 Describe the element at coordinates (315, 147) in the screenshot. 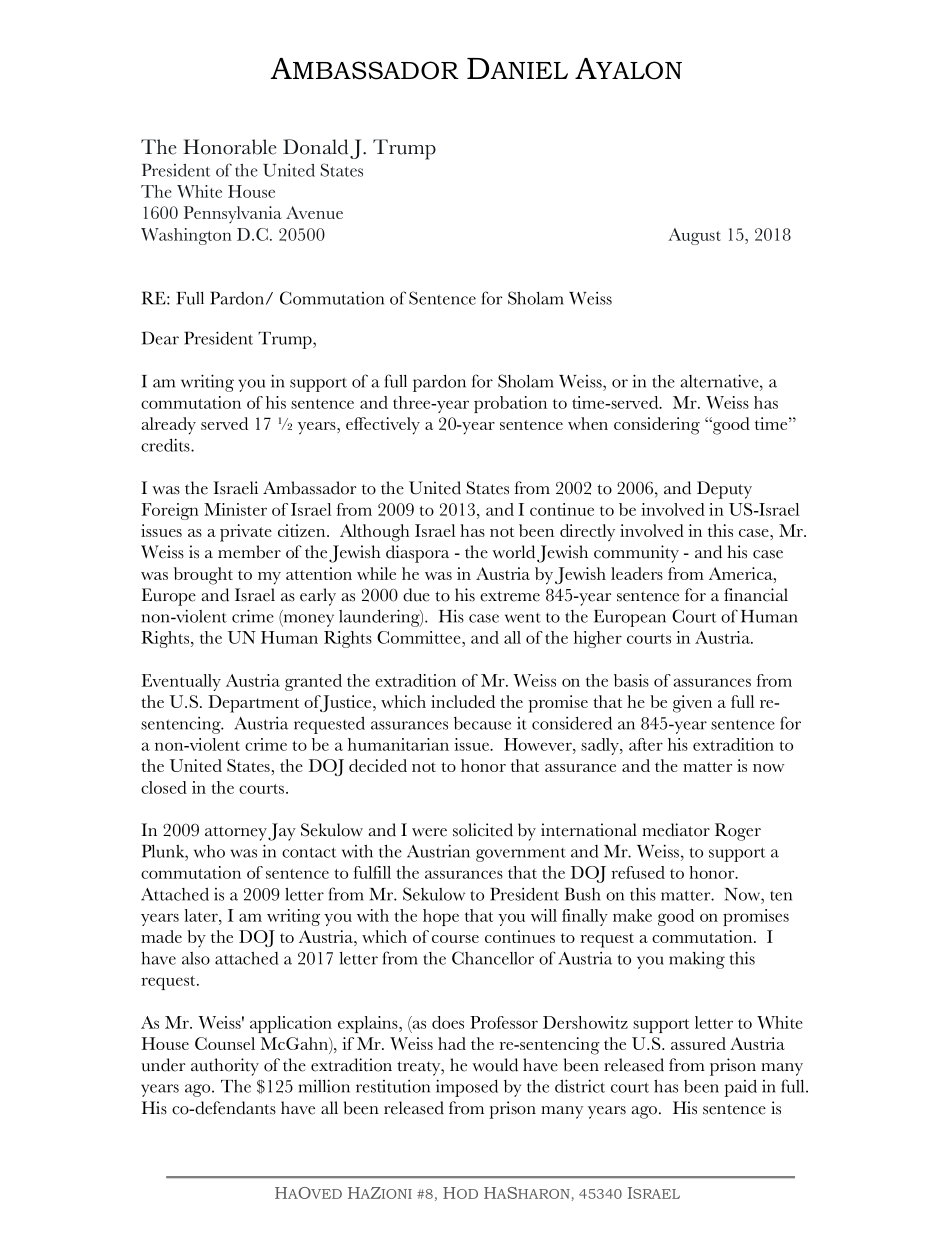

I see `Donald` at that location.
